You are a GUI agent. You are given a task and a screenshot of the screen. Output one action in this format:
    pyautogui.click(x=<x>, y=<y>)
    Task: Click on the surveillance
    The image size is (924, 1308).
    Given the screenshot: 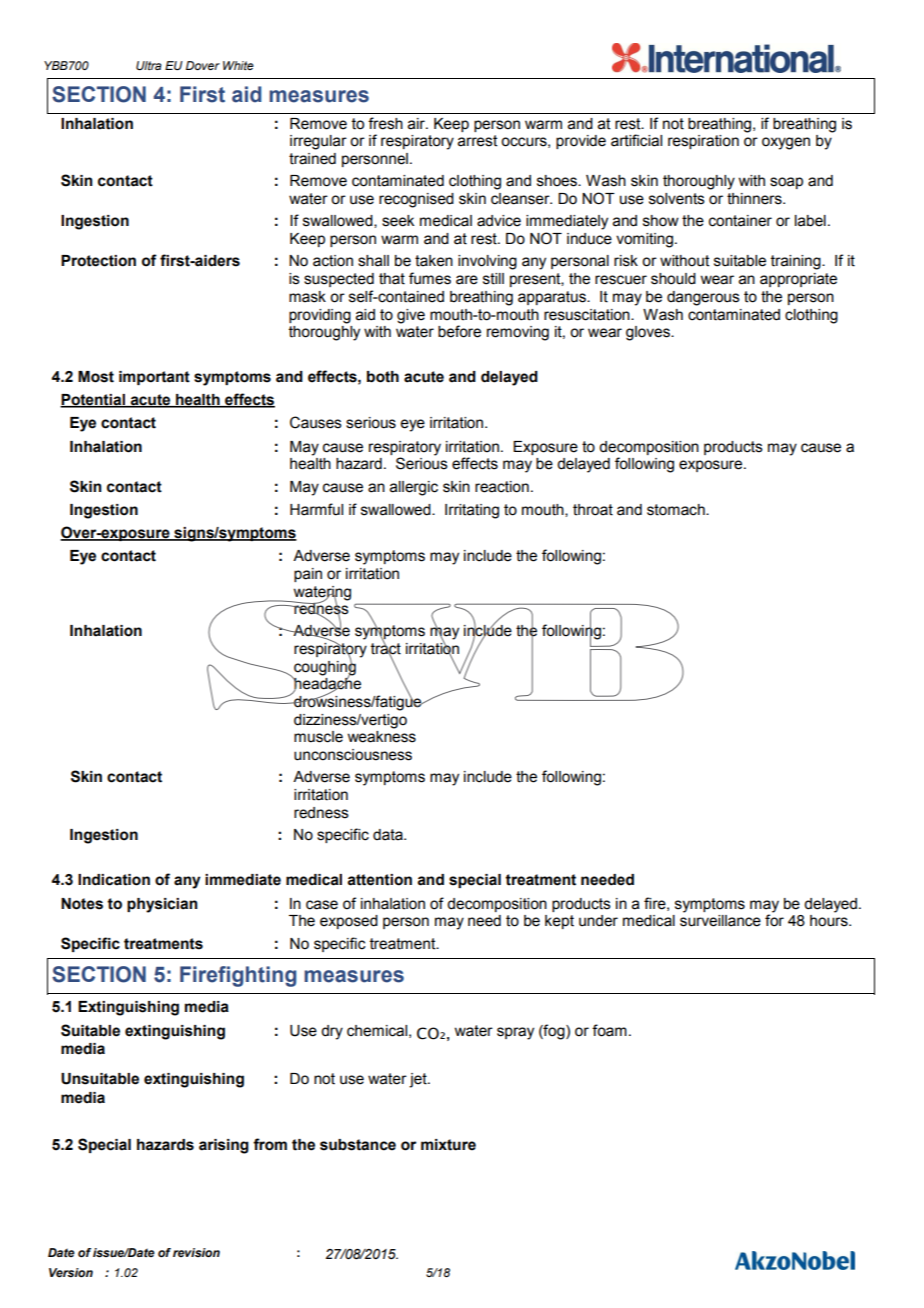 What is the action you would take?
    pyautogui.click(x=720, y=921)
